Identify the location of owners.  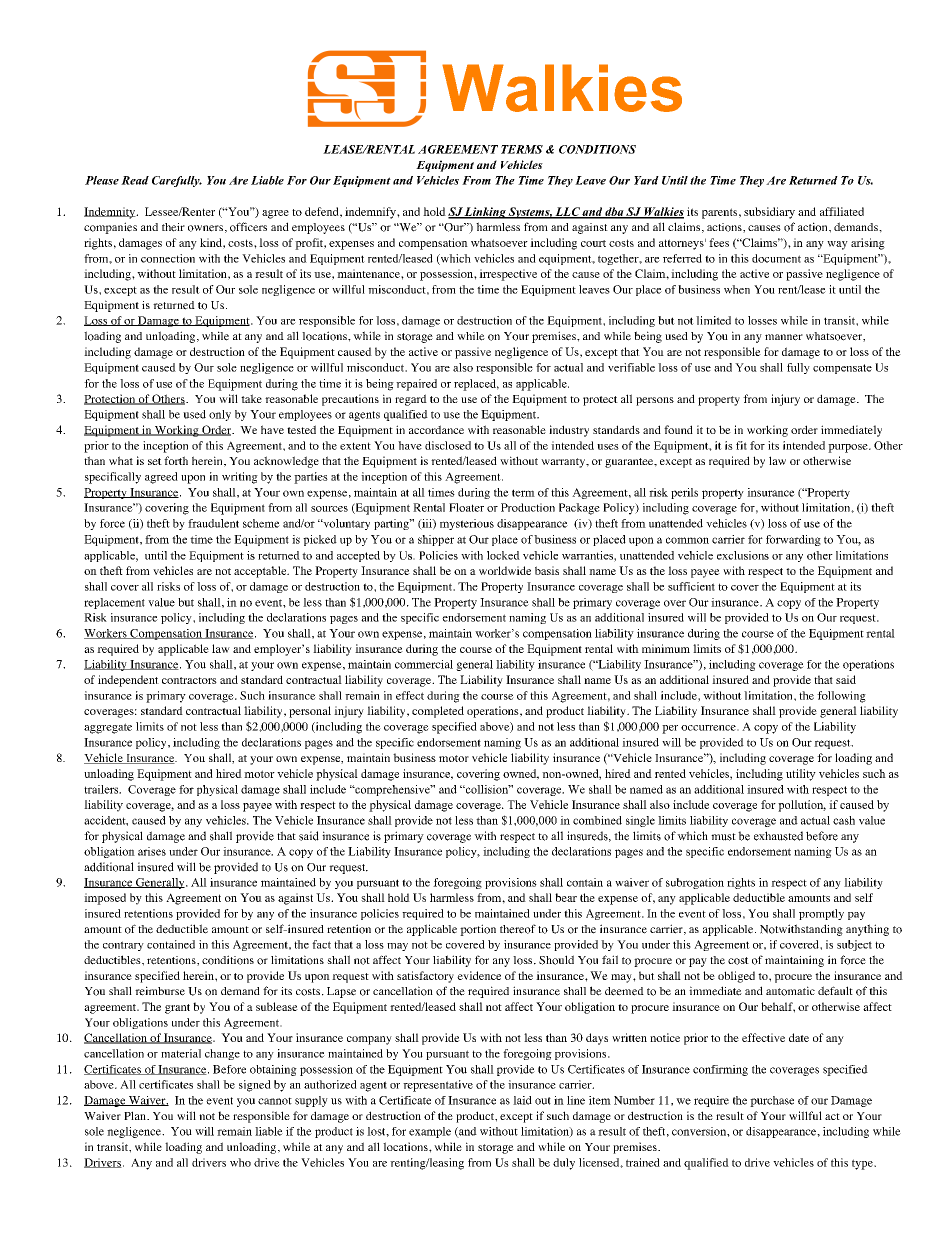
(205, 228).
